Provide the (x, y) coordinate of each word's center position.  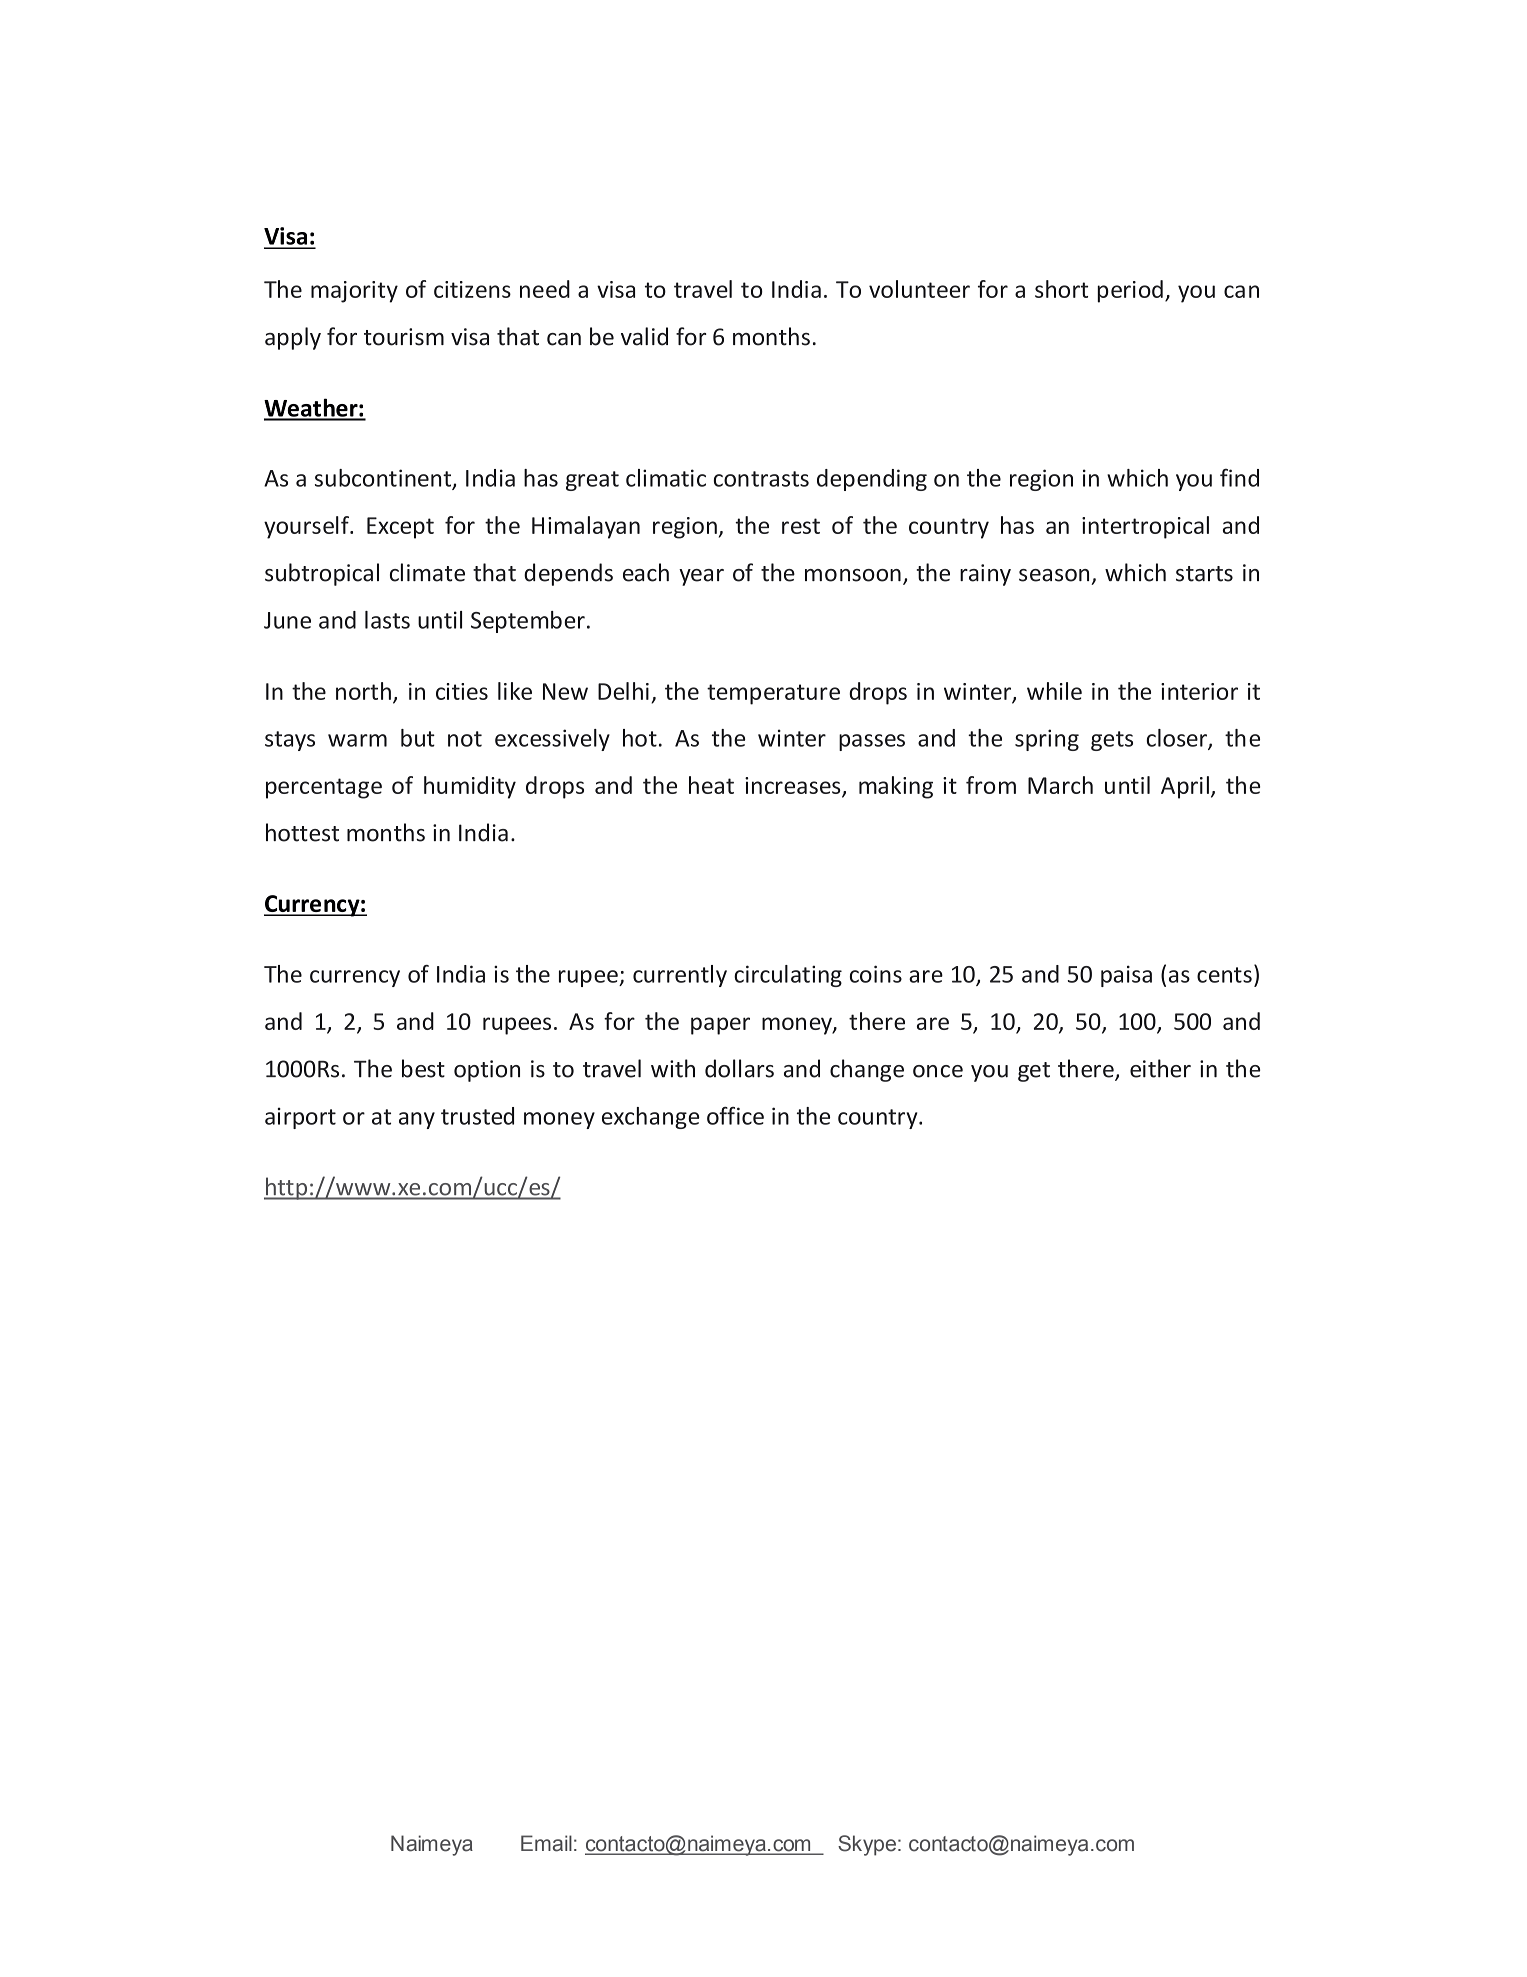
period (1130, 291)
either (1160, 1068)
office (735, 1116)
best (423, 1068)
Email (546, 1843)
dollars (739, 1068)
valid (644, 336)
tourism (404, 337)
